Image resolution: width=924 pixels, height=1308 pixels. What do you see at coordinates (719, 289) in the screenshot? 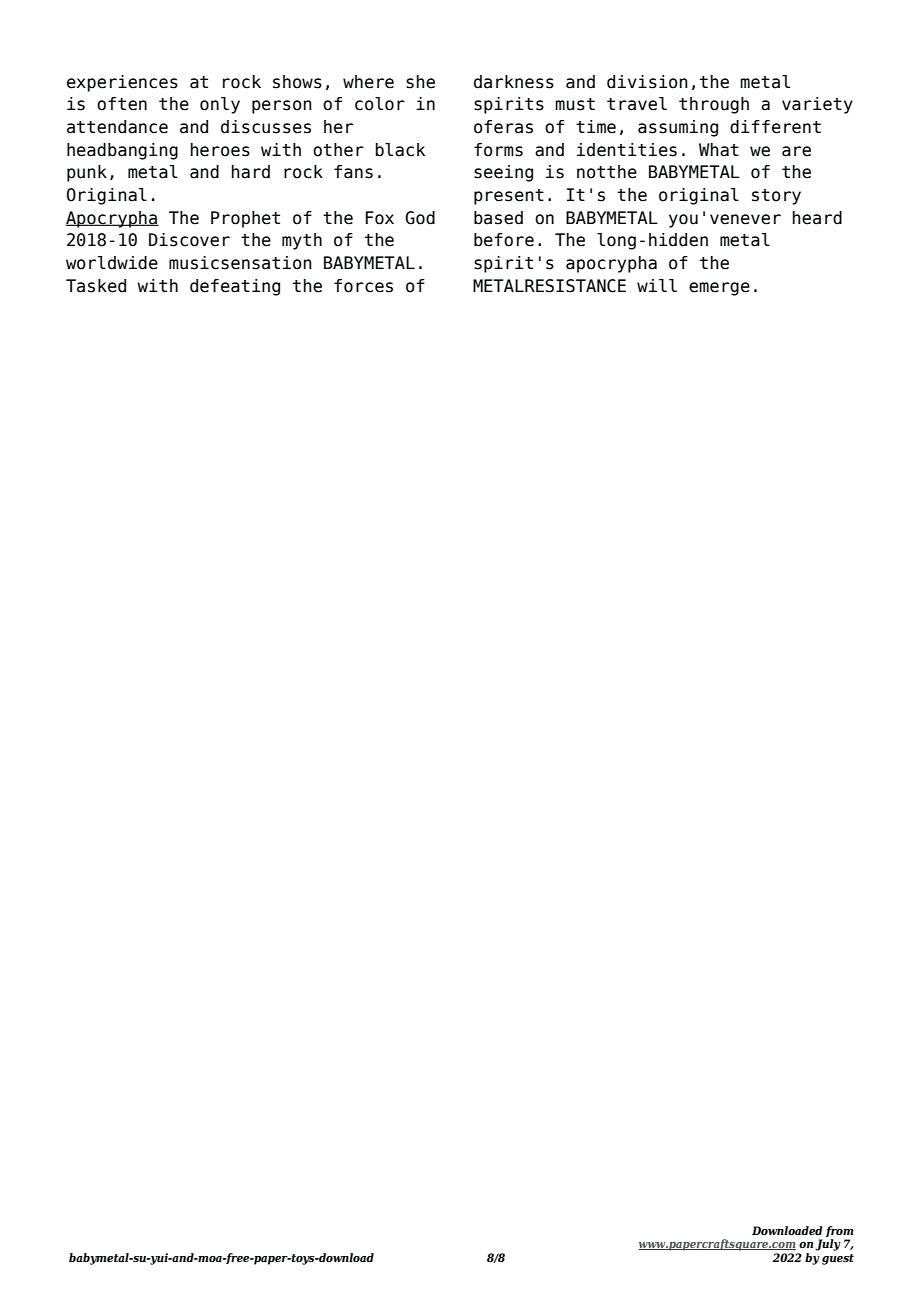
I see `emerge` at bounding box center [719, 289].
